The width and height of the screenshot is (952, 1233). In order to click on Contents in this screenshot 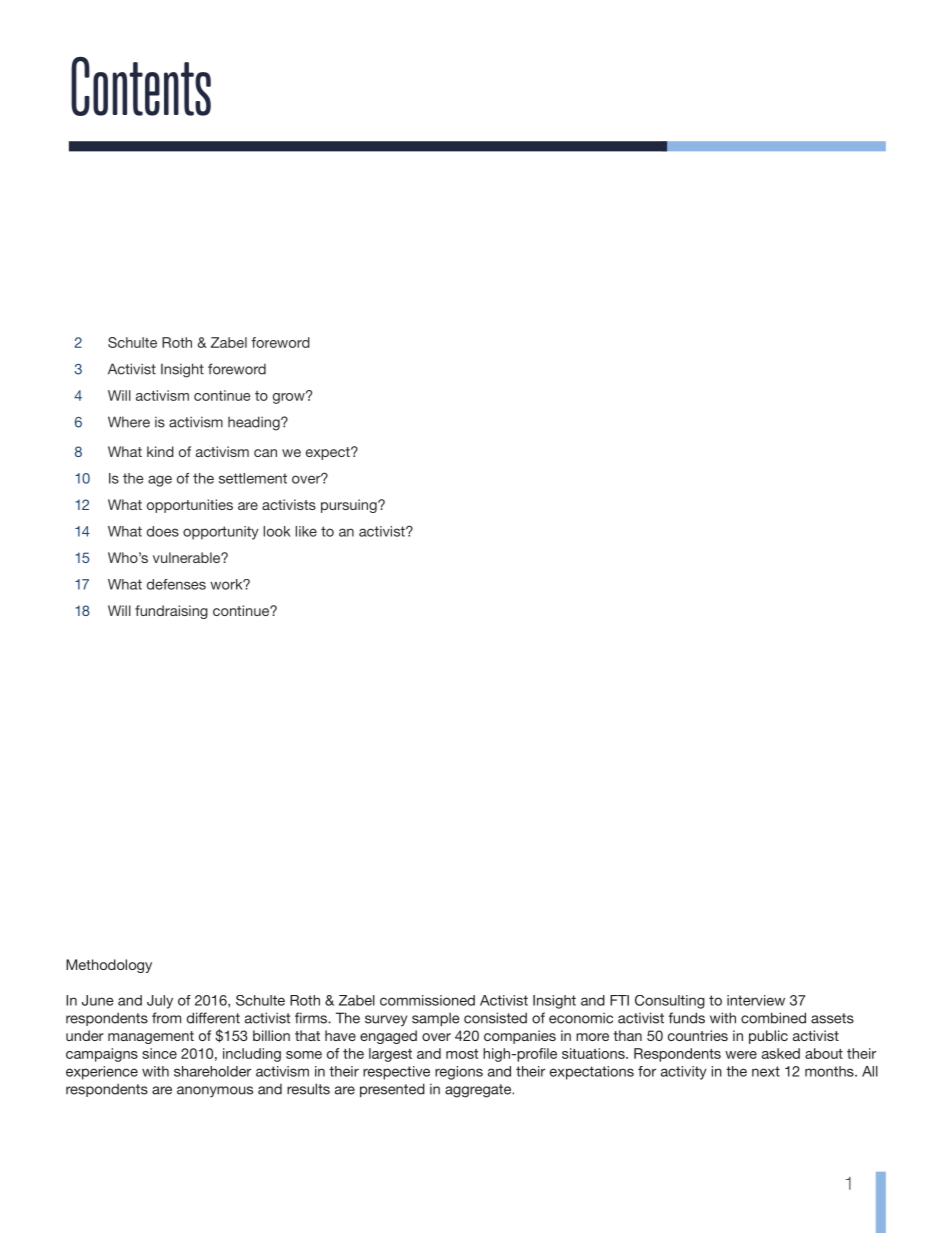, I will do `click(141, 86)`.
